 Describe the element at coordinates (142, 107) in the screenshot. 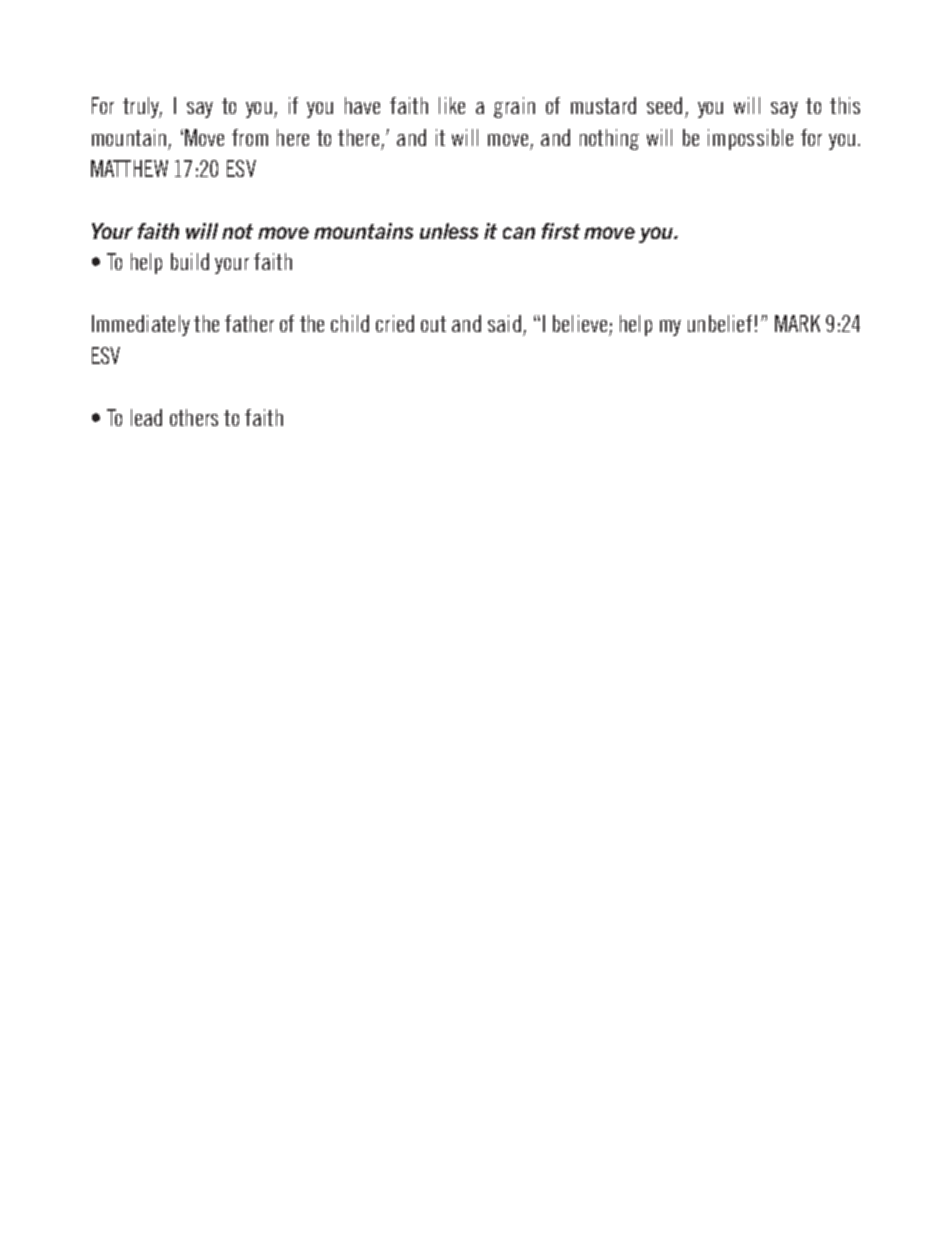

I see `truly` at that location.
